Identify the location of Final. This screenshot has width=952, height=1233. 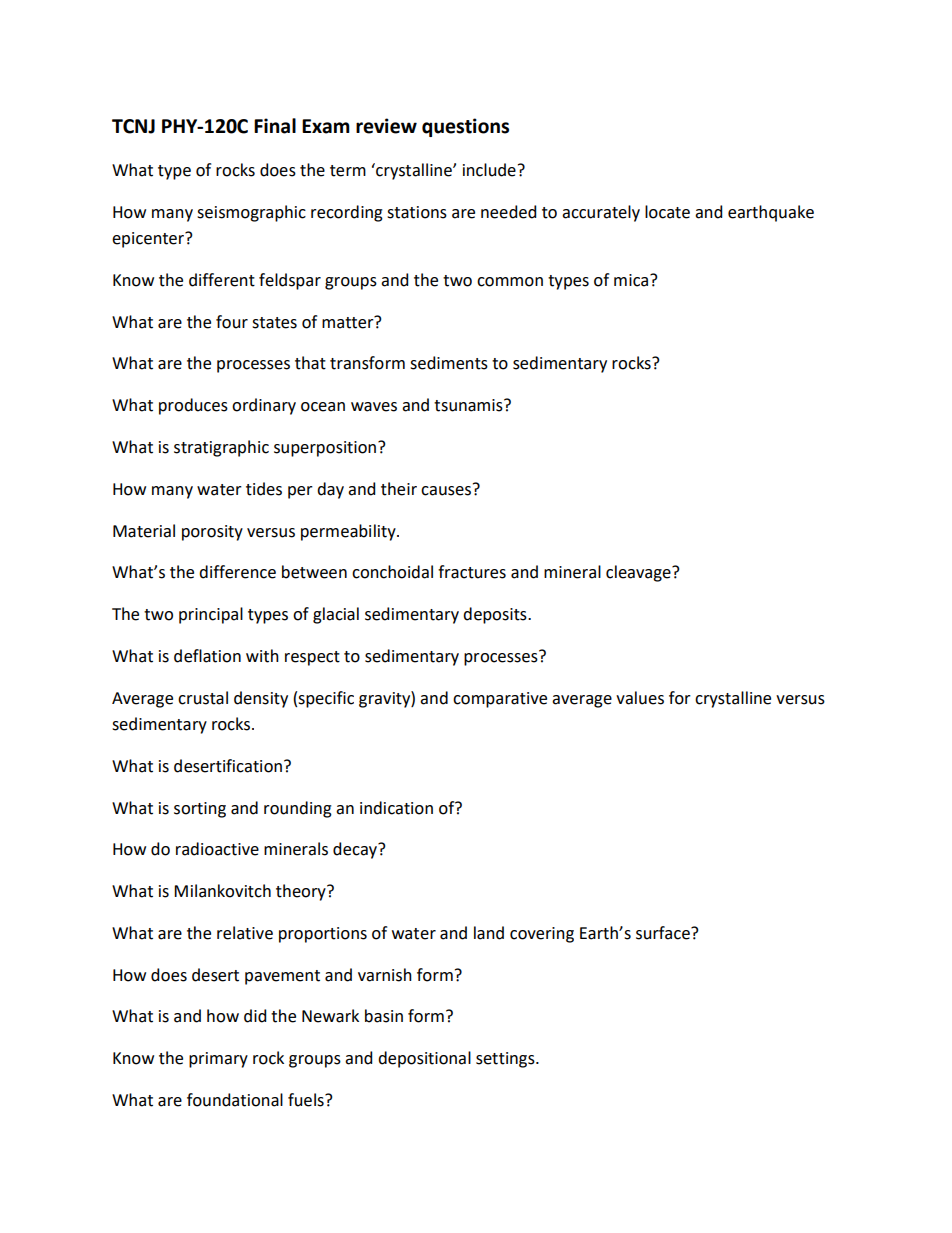
(275, 126).
